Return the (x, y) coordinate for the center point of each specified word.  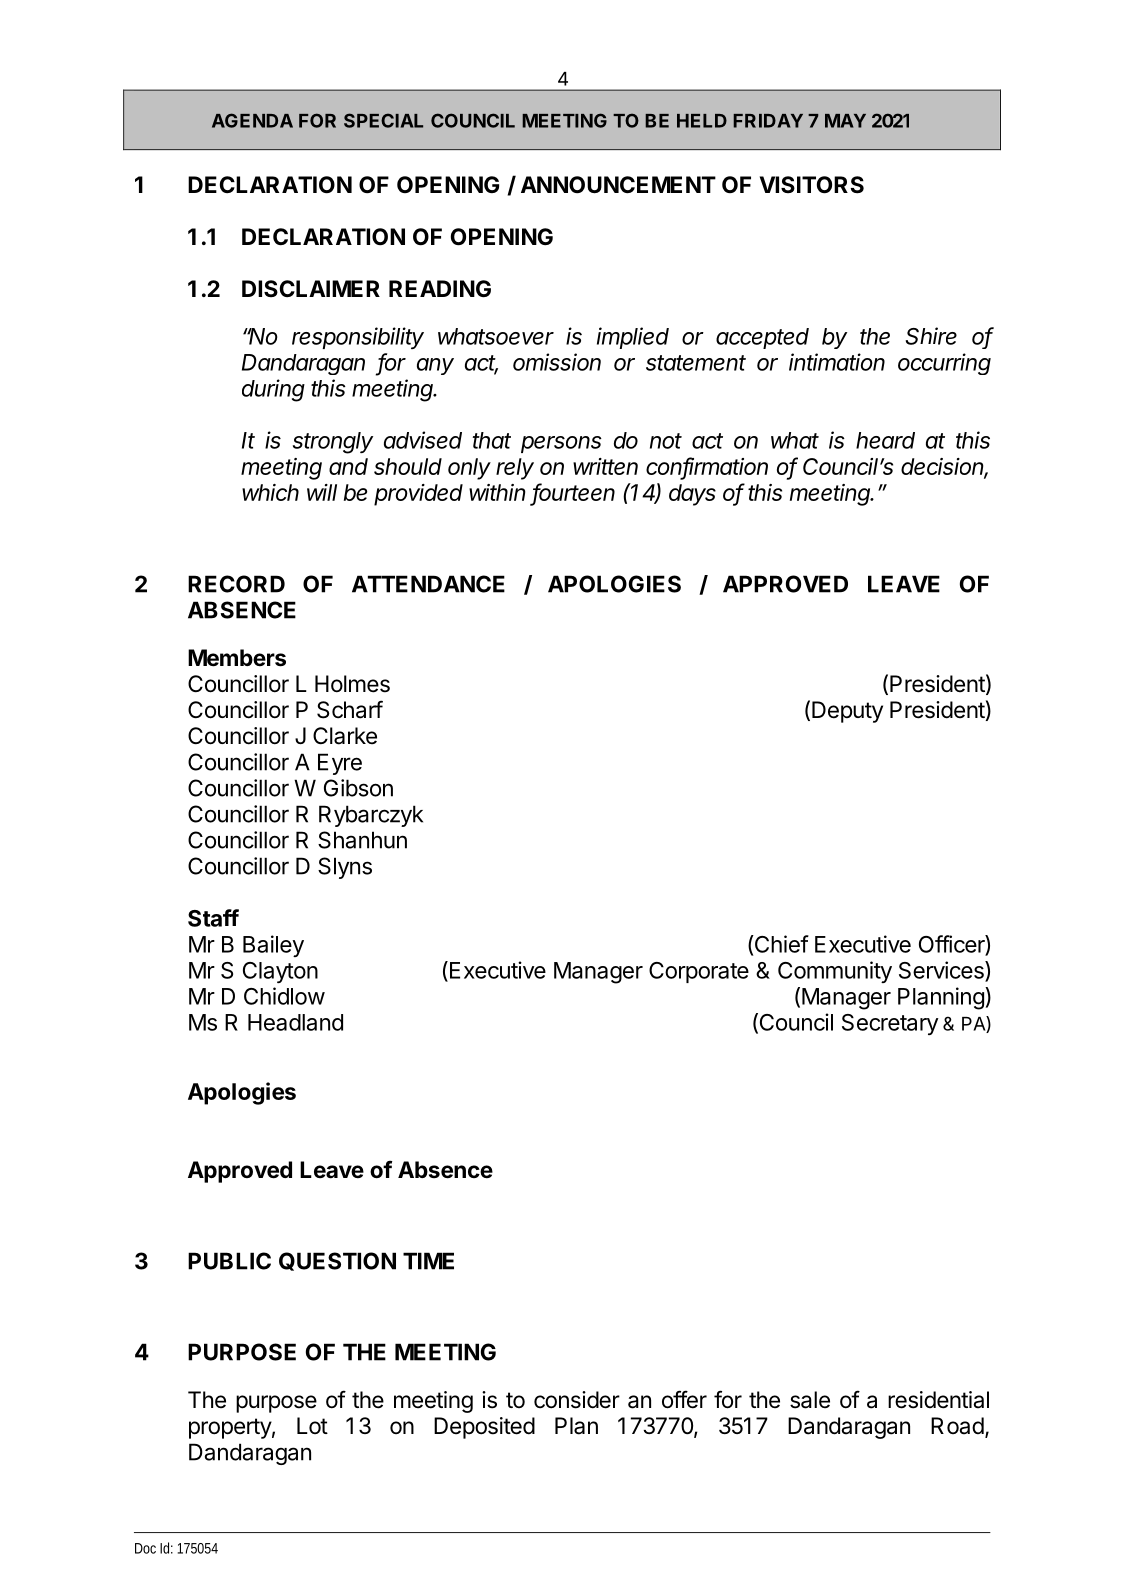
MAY (845, 121)
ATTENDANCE (428, 584)
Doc (145, 1548)
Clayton (280, 972)
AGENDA (252, 120)
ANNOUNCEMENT (618, 185)
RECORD (236, 584)
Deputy (847, 712)
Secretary (890, 1024)
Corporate (699, 972)
